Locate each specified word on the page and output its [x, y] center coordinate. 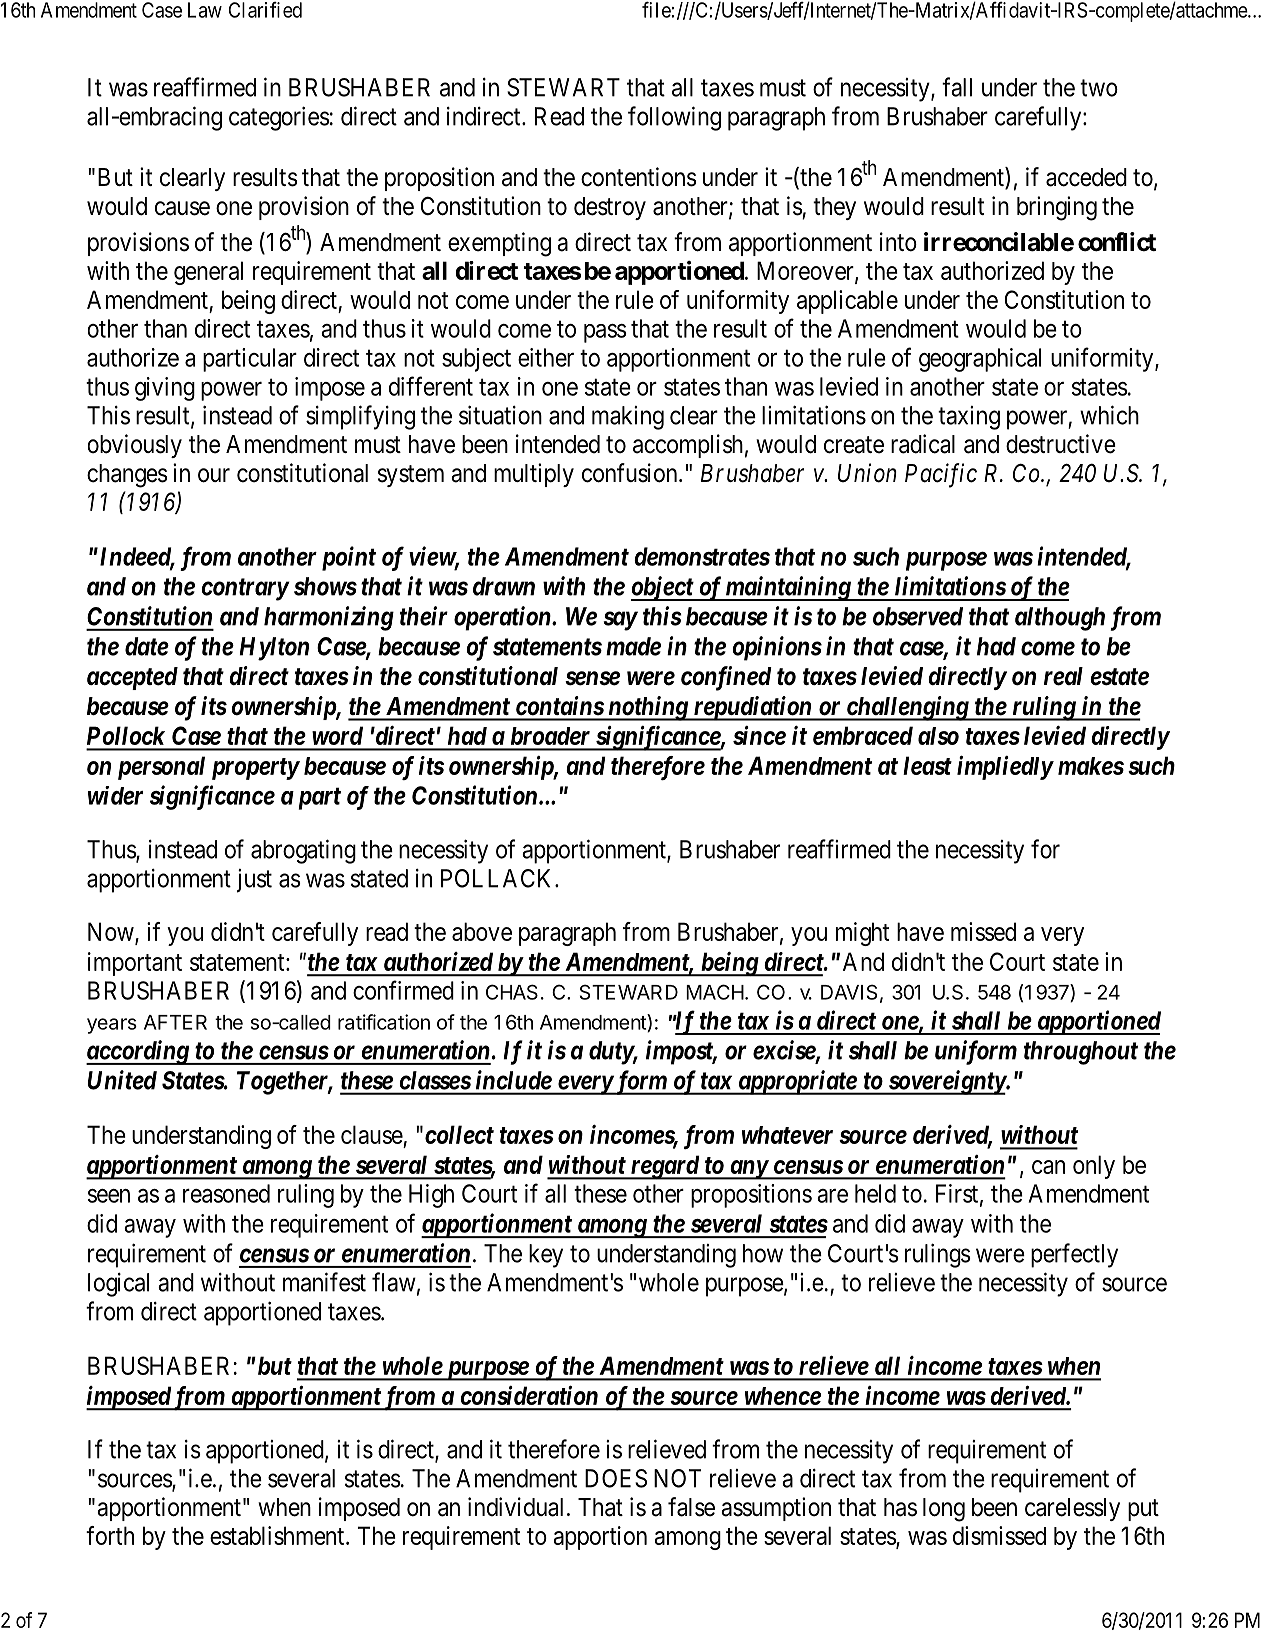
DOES [616, 1478]
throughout [1081, 1053]
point [349, 558]
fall [957, 87]
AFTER [175, 1022]
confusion [631, 473]
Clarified [265, 10]
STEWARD [629, 992]
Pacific [941, 475]
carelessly [1072, 1509]
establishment [278, 1535]
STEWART [563, 87]
